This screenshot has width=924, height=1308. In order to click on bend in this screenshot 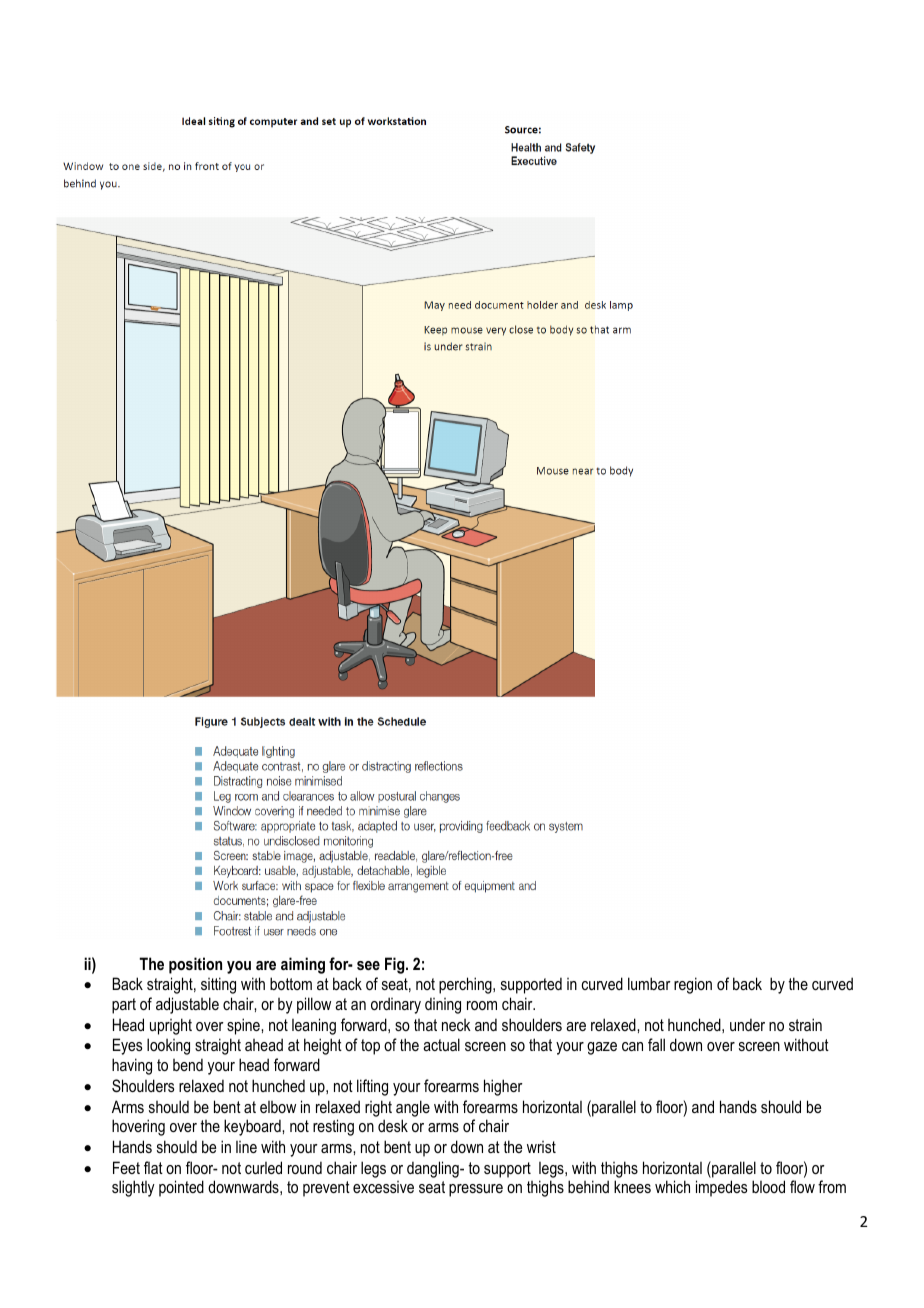, I will do `click(188, 1064)`.
